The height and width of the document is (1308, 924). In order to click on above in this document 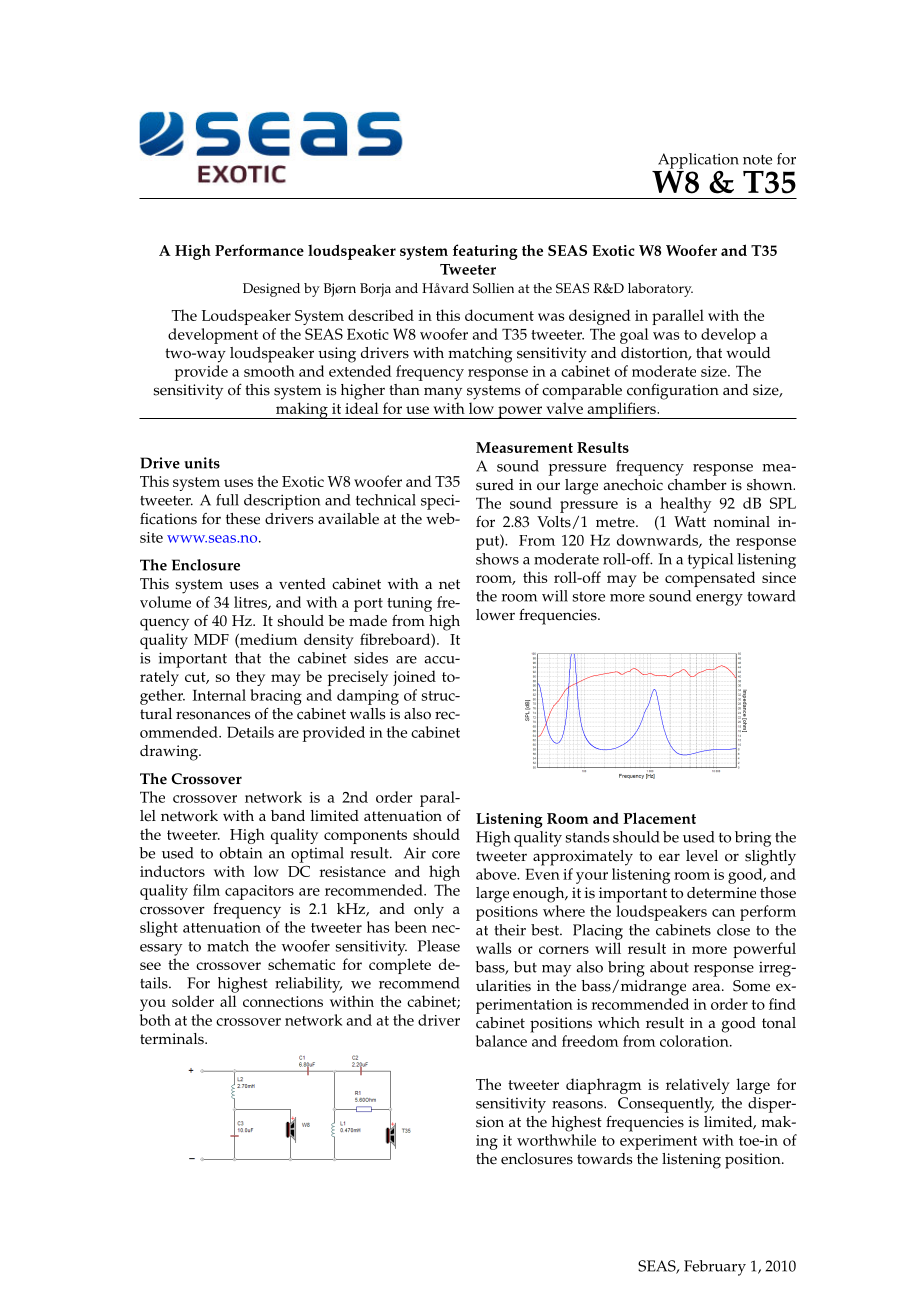, I will do `click(497, 874)`.
